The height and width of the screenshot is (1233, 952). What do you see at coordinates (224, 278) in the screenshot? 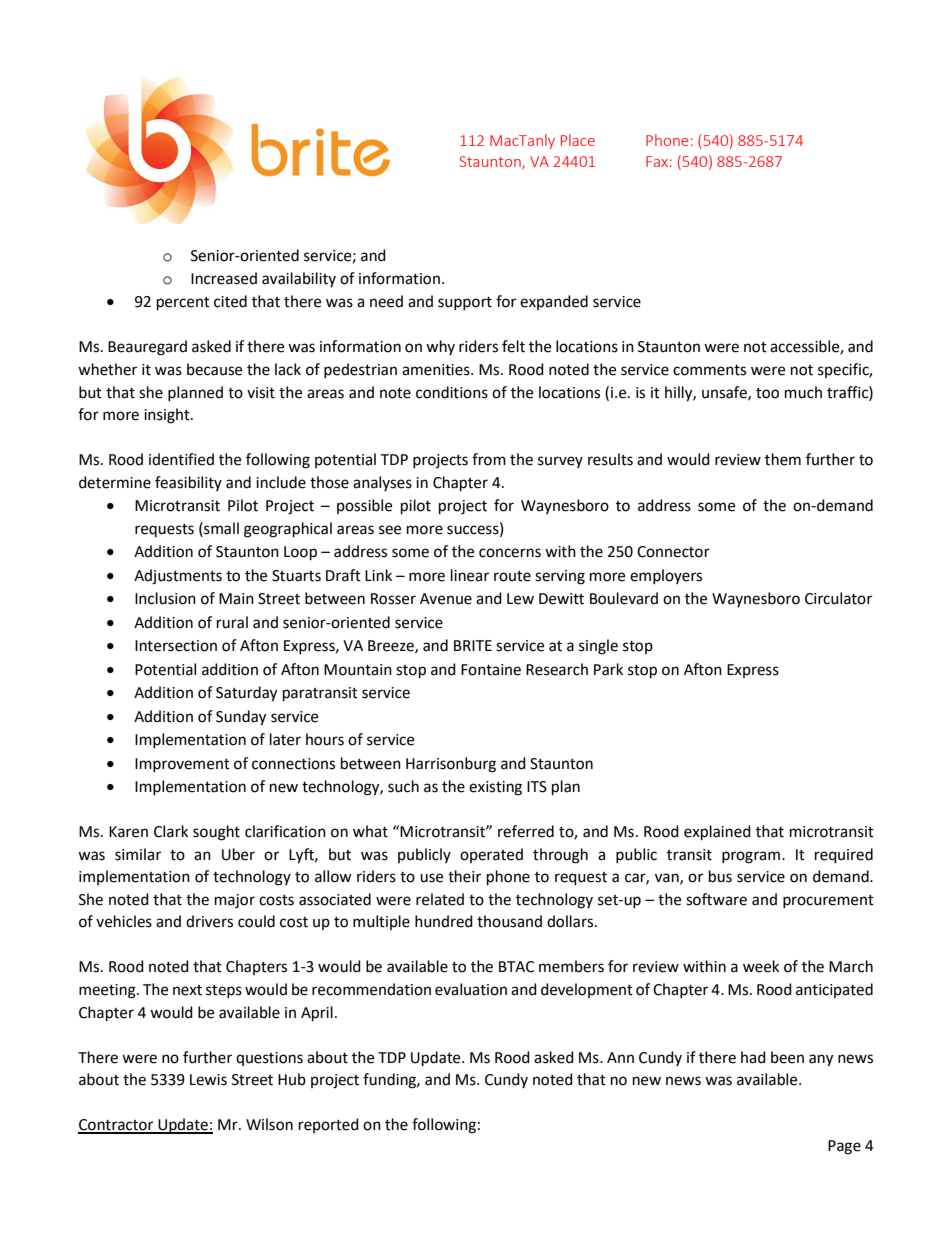
I see `Increased` at bounding box center [224, 278].
